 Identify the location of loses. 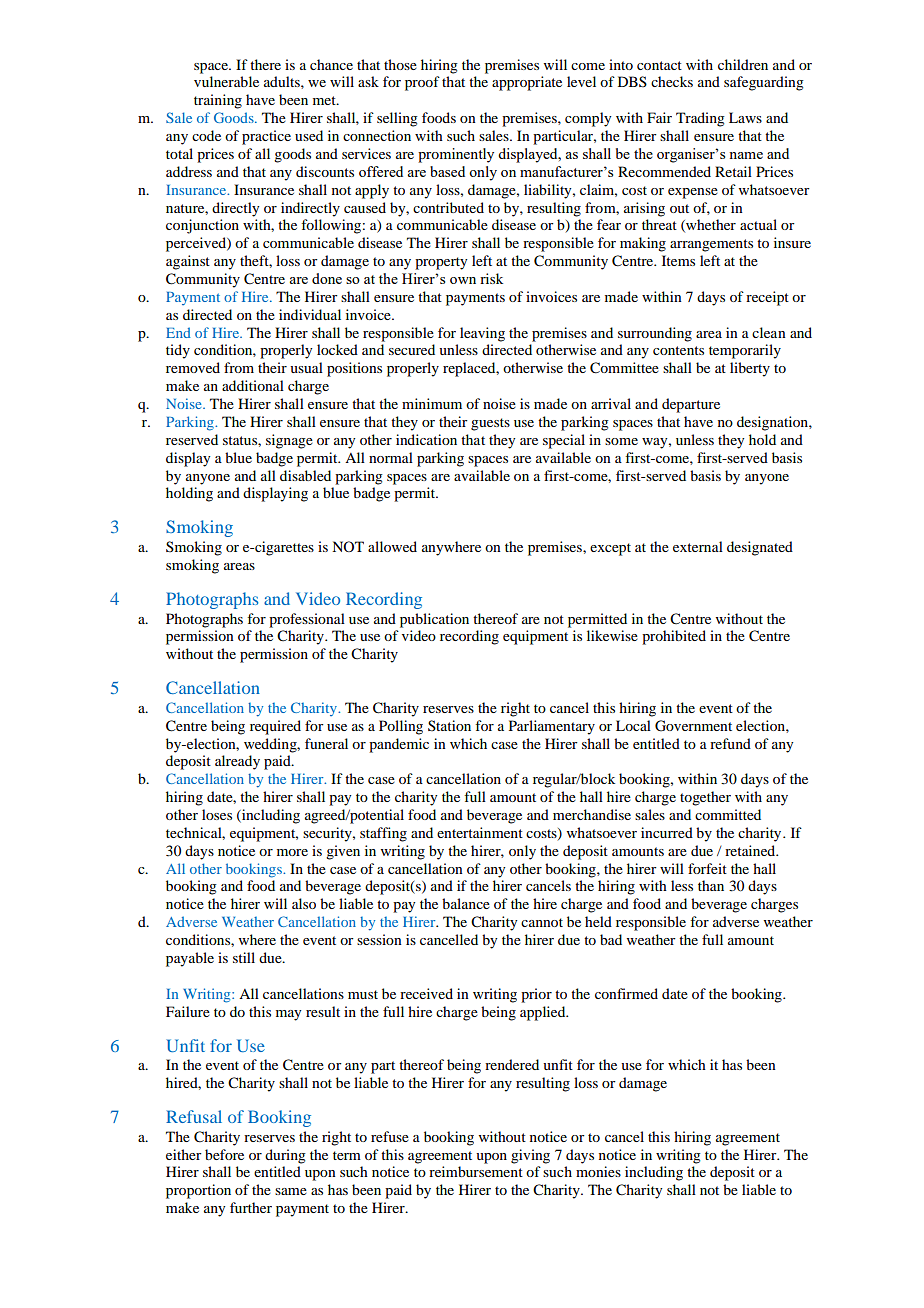
(217, 814).
